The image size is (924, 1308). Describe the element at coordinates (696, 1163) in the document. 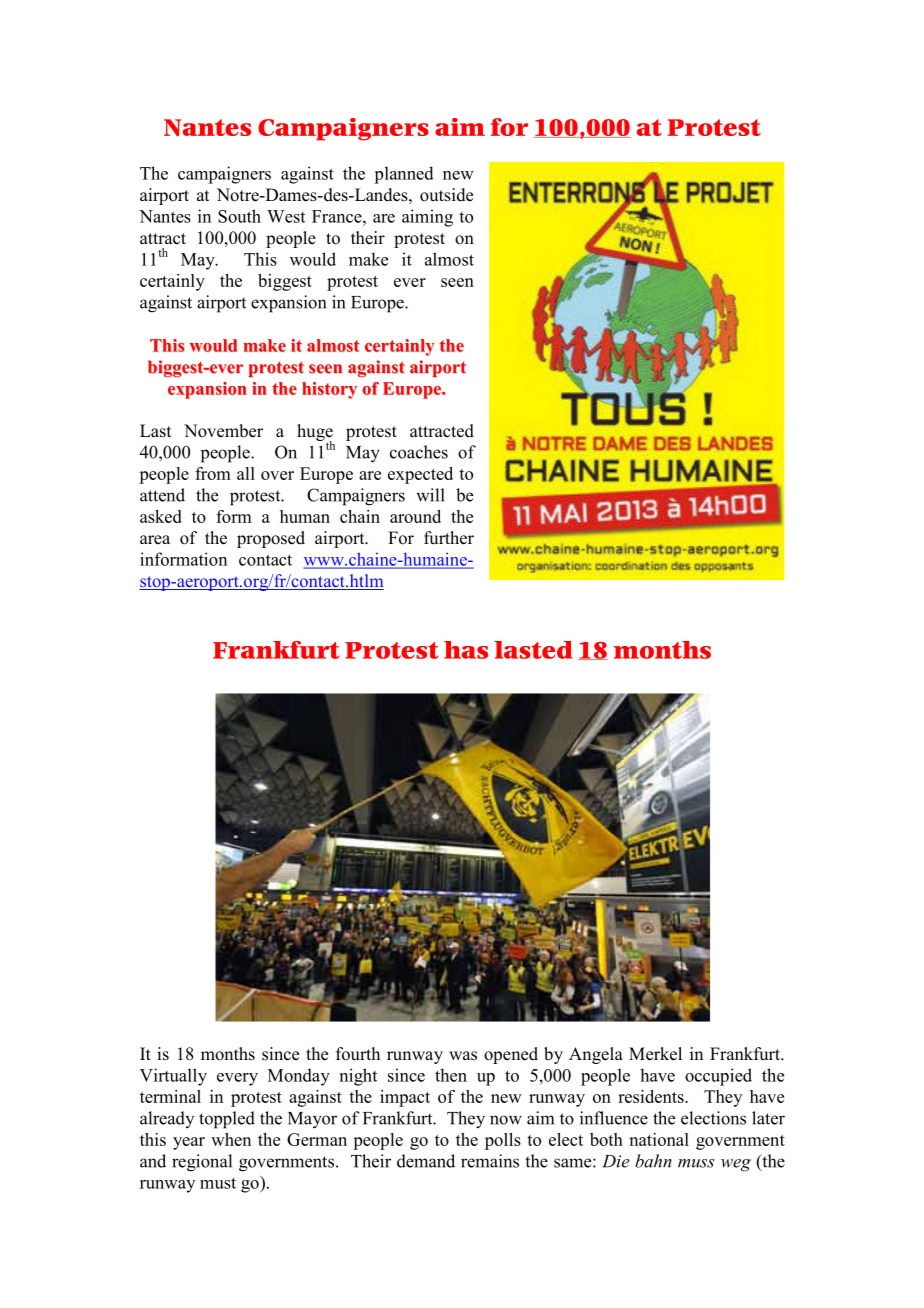

I see `muss` at that location.
